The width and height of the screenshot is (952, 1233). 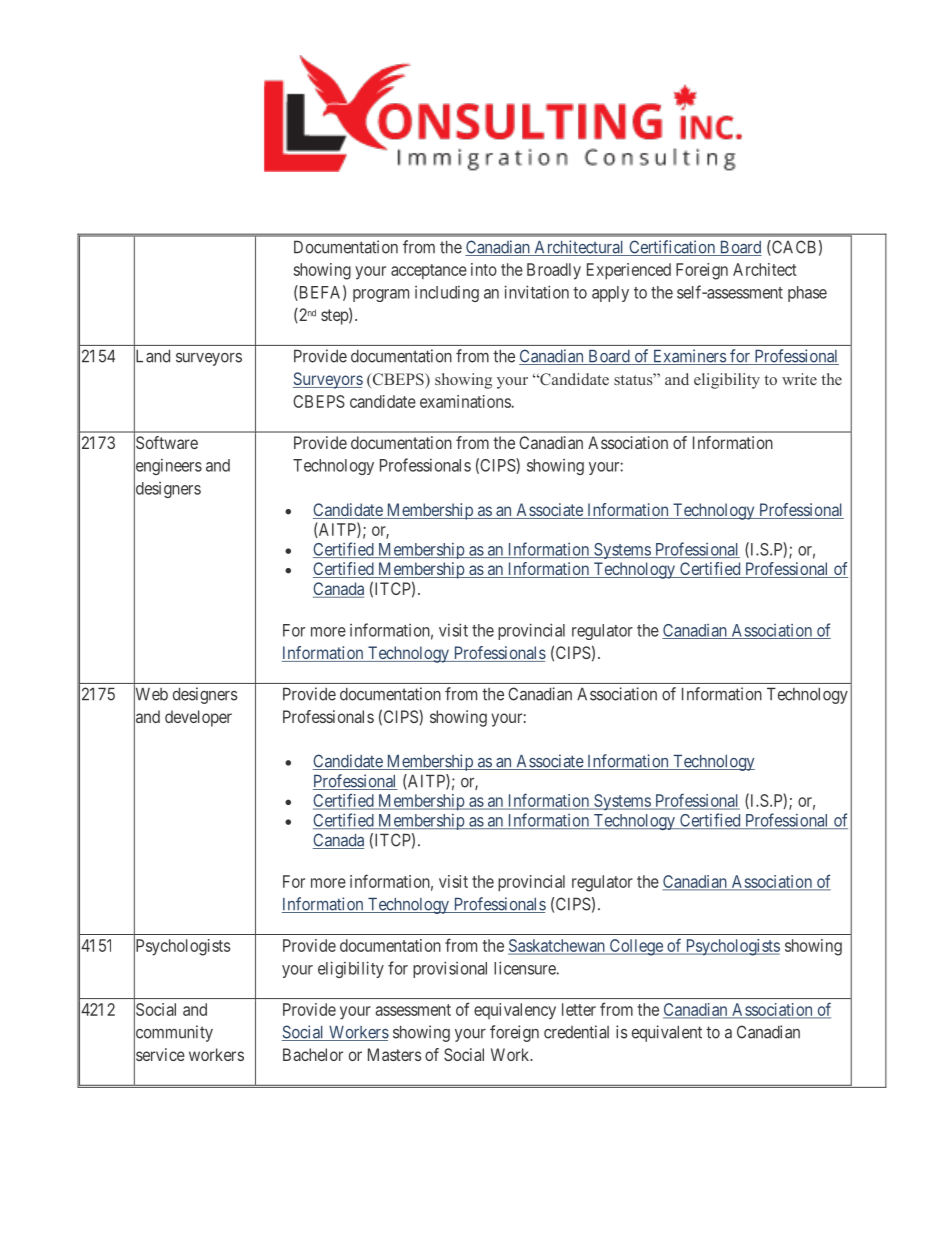 I want to click on Web, so click(x=151, y=694).
